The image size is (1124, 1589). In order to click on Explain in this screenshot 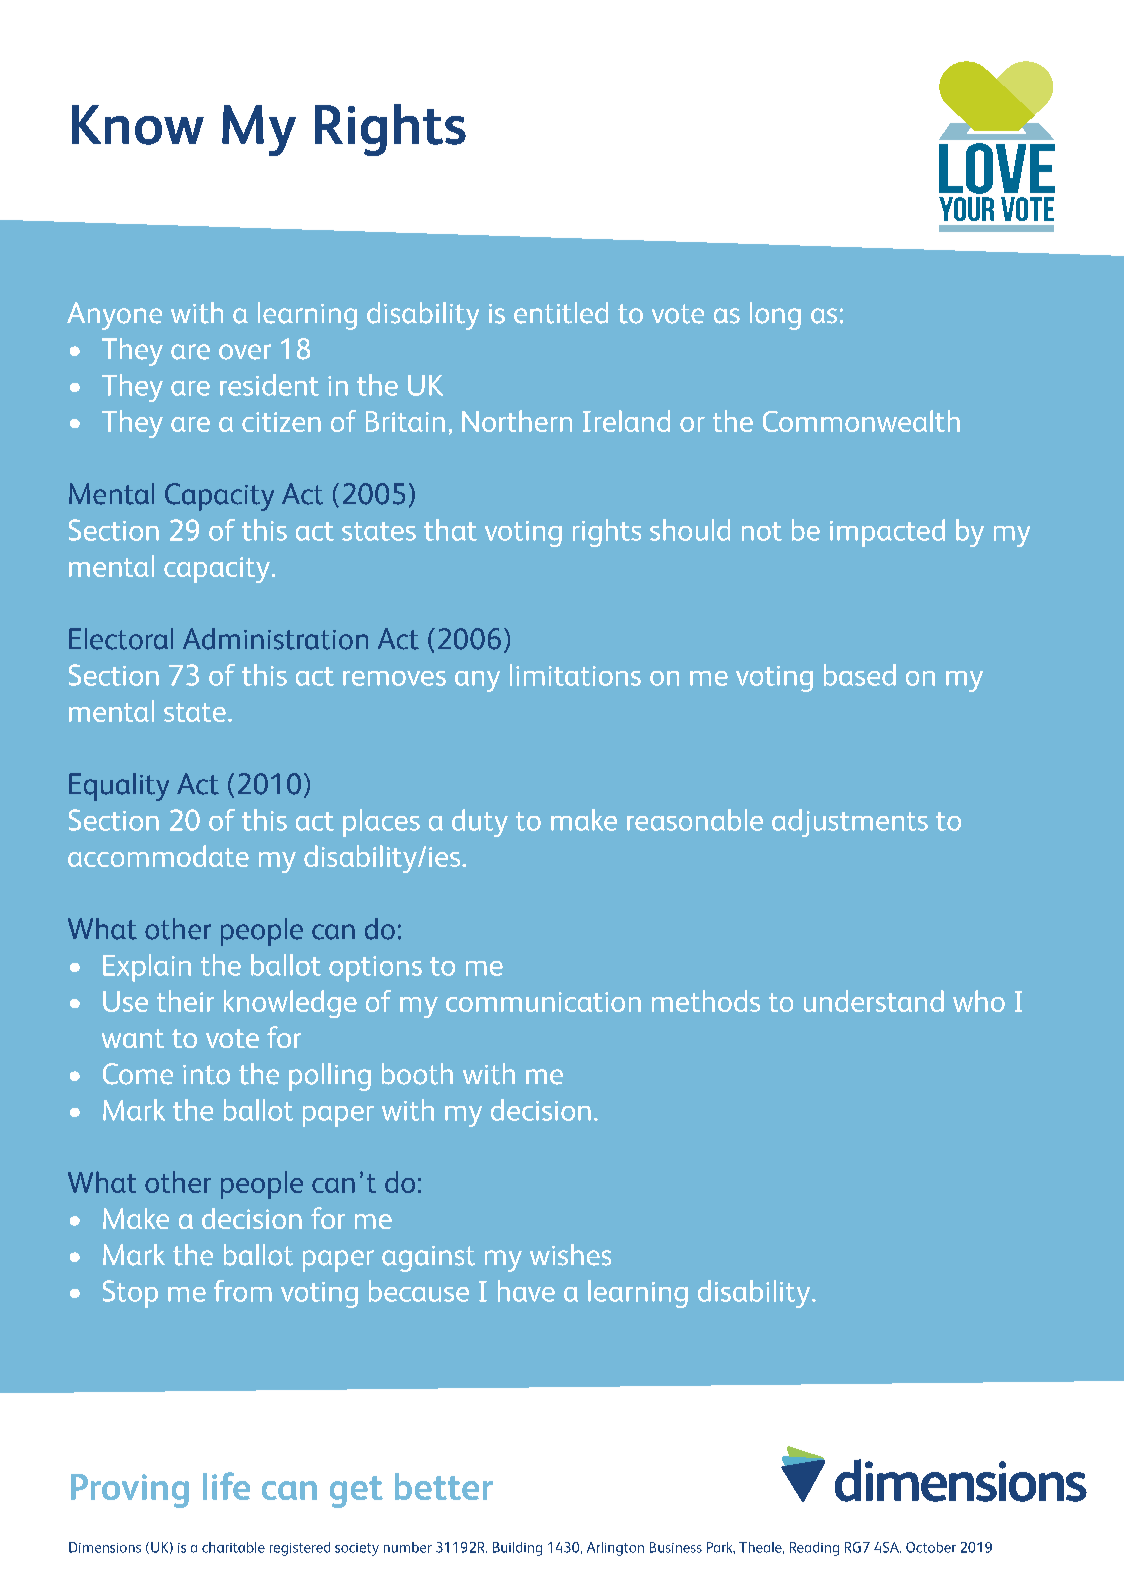, I will do `click(147, 968)`.
